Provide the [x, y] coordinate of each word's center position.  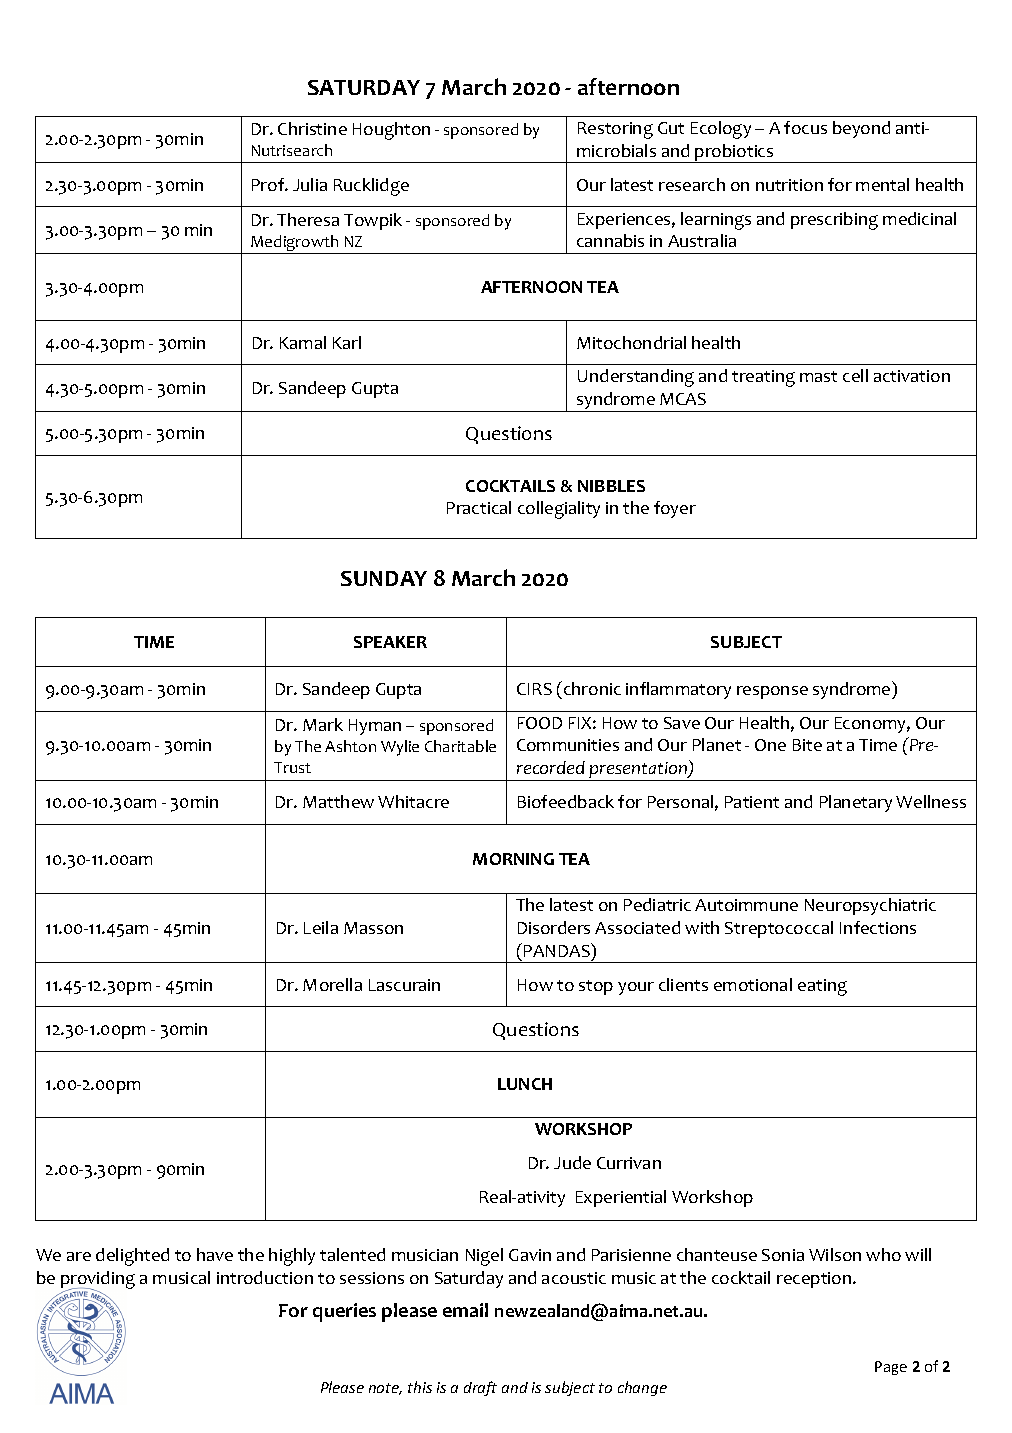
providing [98, 1281]
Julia [310, 184]
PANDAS [558, 950]
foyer [675, 509]
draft [480, 1388]
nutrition [789, 185]
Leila [321, 927]
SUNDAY [384, 578]
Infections [878, 927]
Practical [479, 507]
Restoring [615, 130]
